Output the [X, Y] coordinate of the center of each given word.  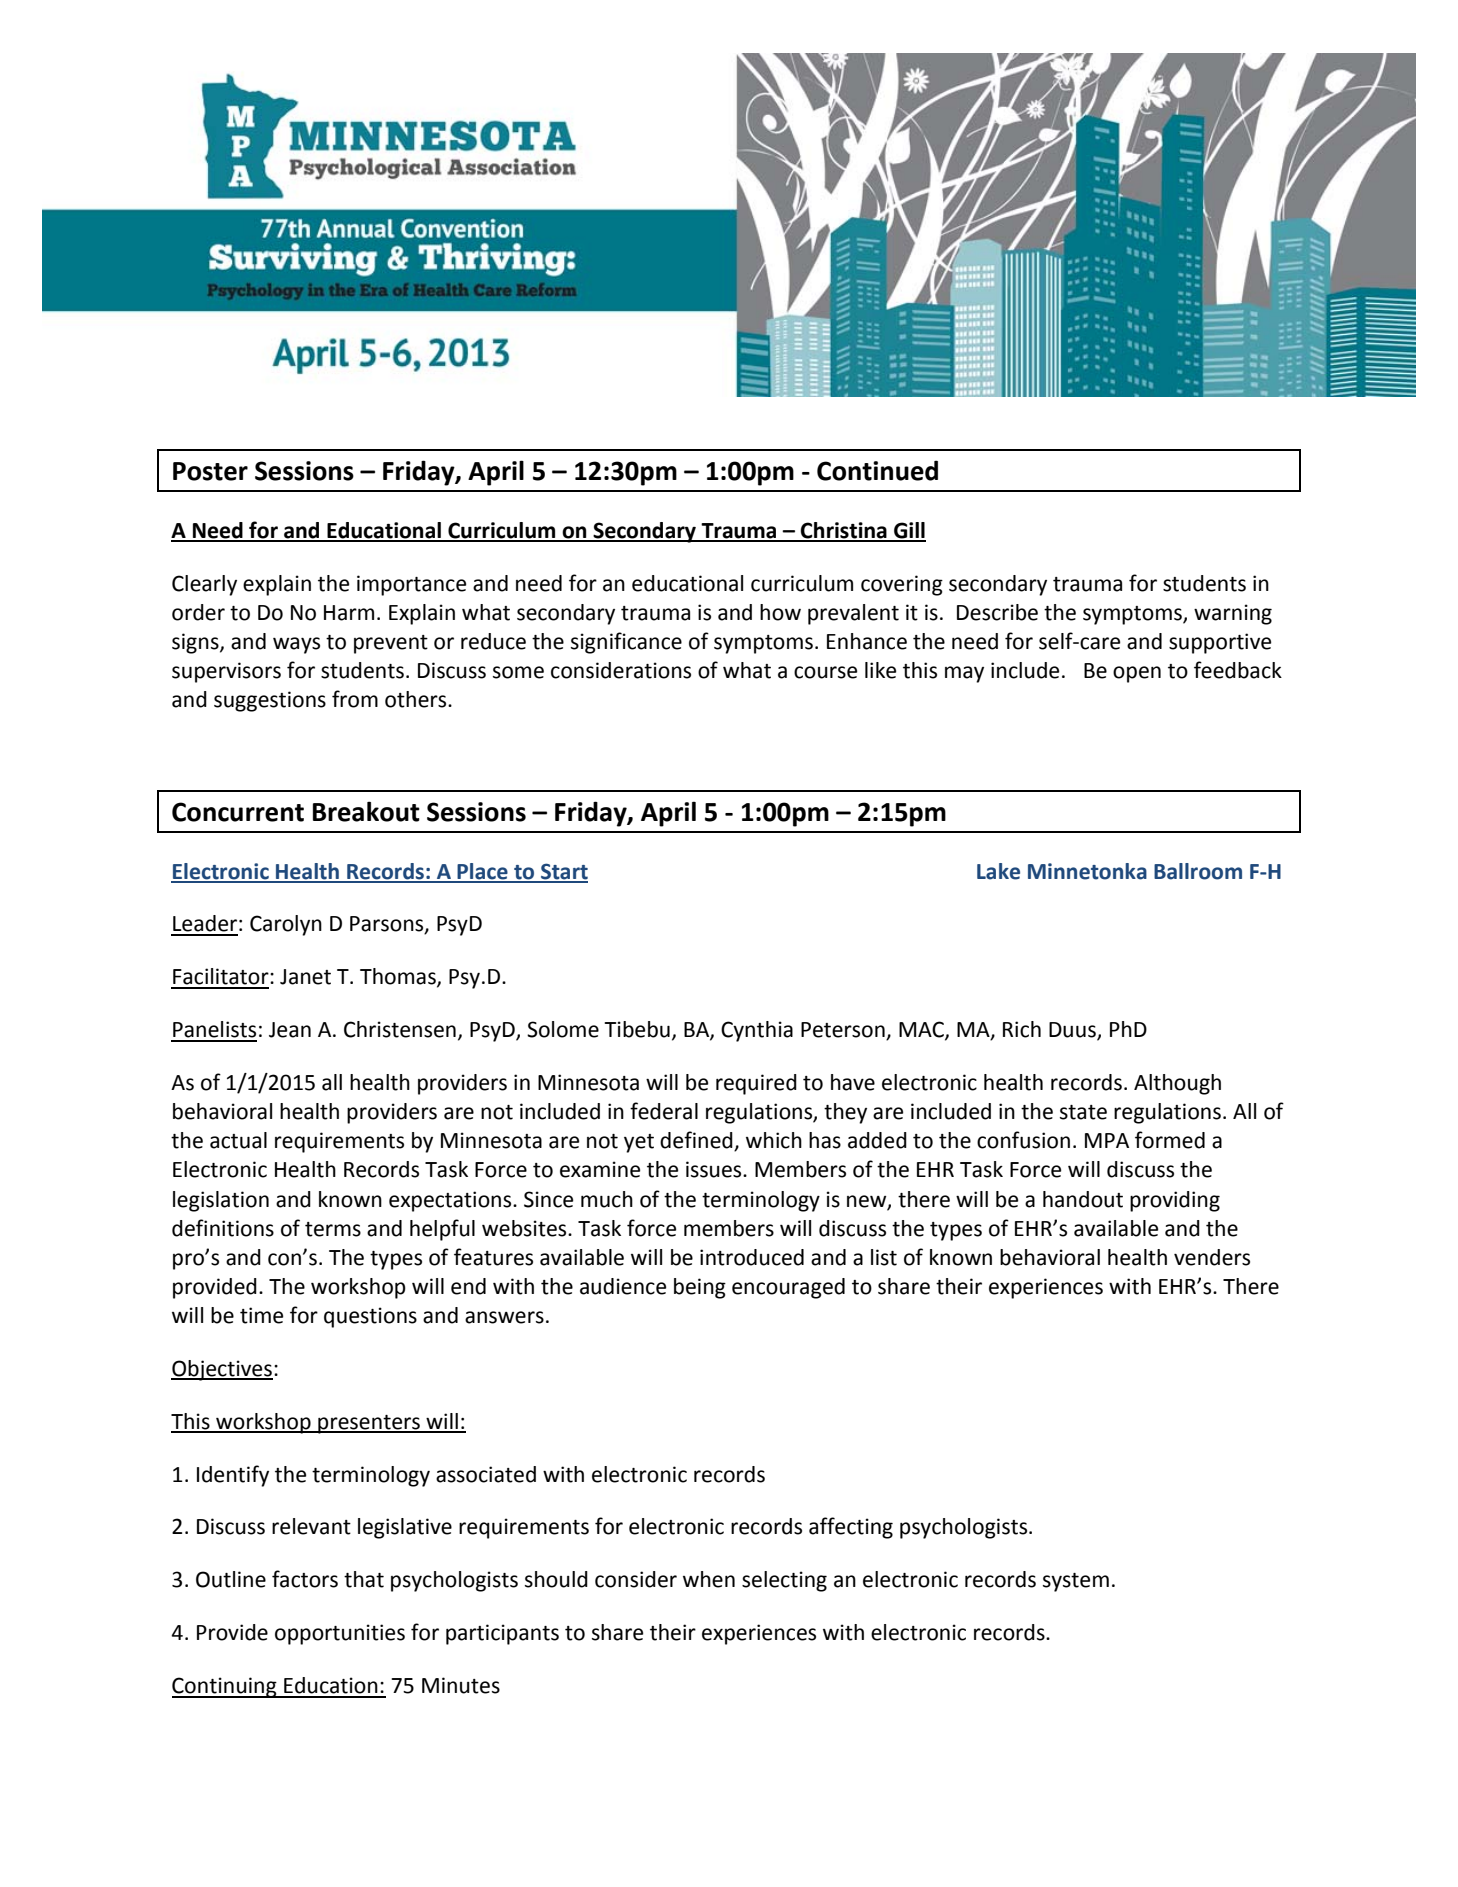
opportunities [340, 1634]
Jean [290, 1030]
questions [370, 1317]
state [1083, 1112]
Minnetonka [1087, 871]
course [825, 672]
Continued [877, 470]
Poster [210, 471]
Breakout [366, 811]
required [756, 1084]
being [700, 1288]
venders [1212, 1257]
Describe [997, 612]
